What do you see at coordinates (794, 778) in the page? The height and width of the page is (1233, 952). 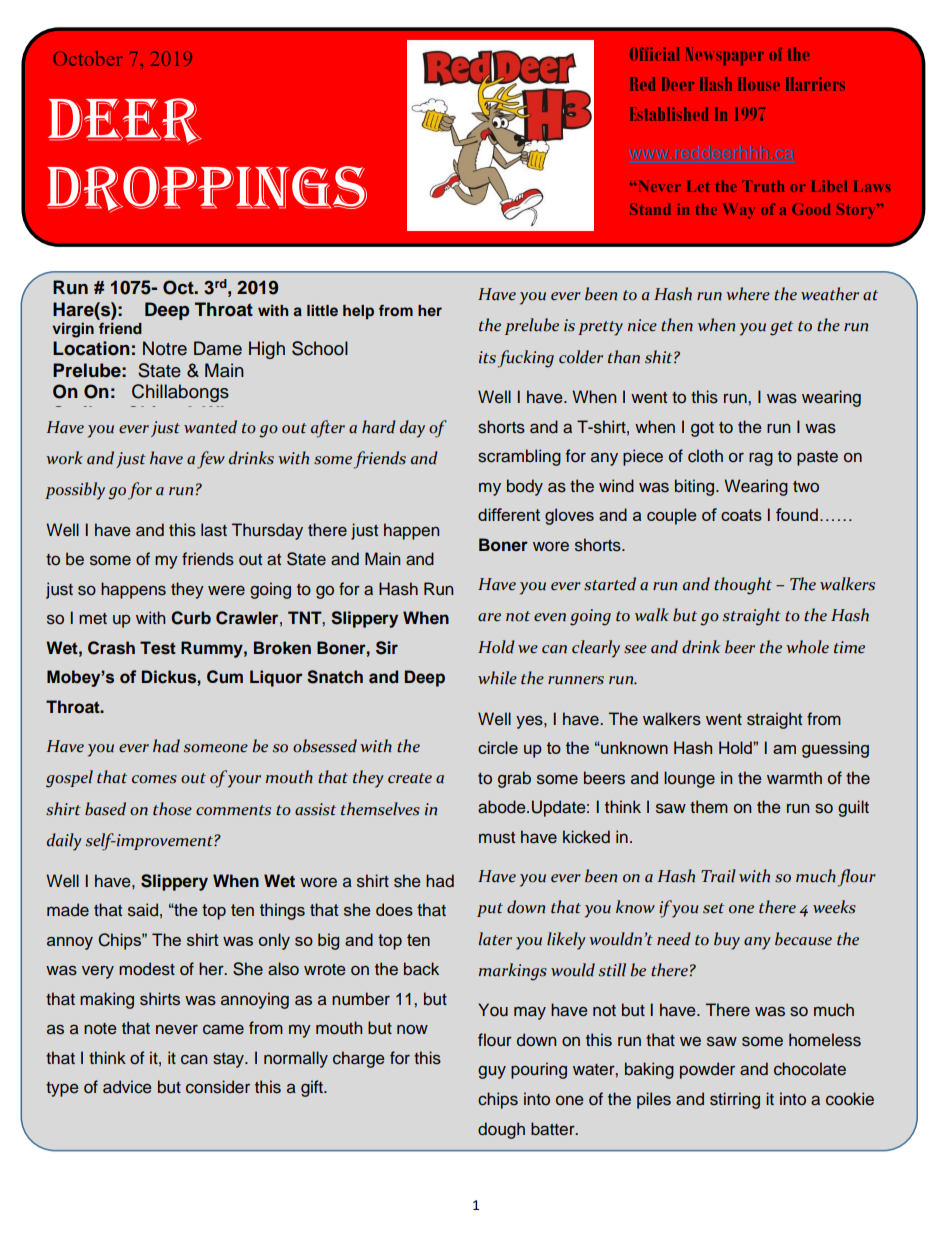 I see `warmth` at bounding box center [794, 778].
